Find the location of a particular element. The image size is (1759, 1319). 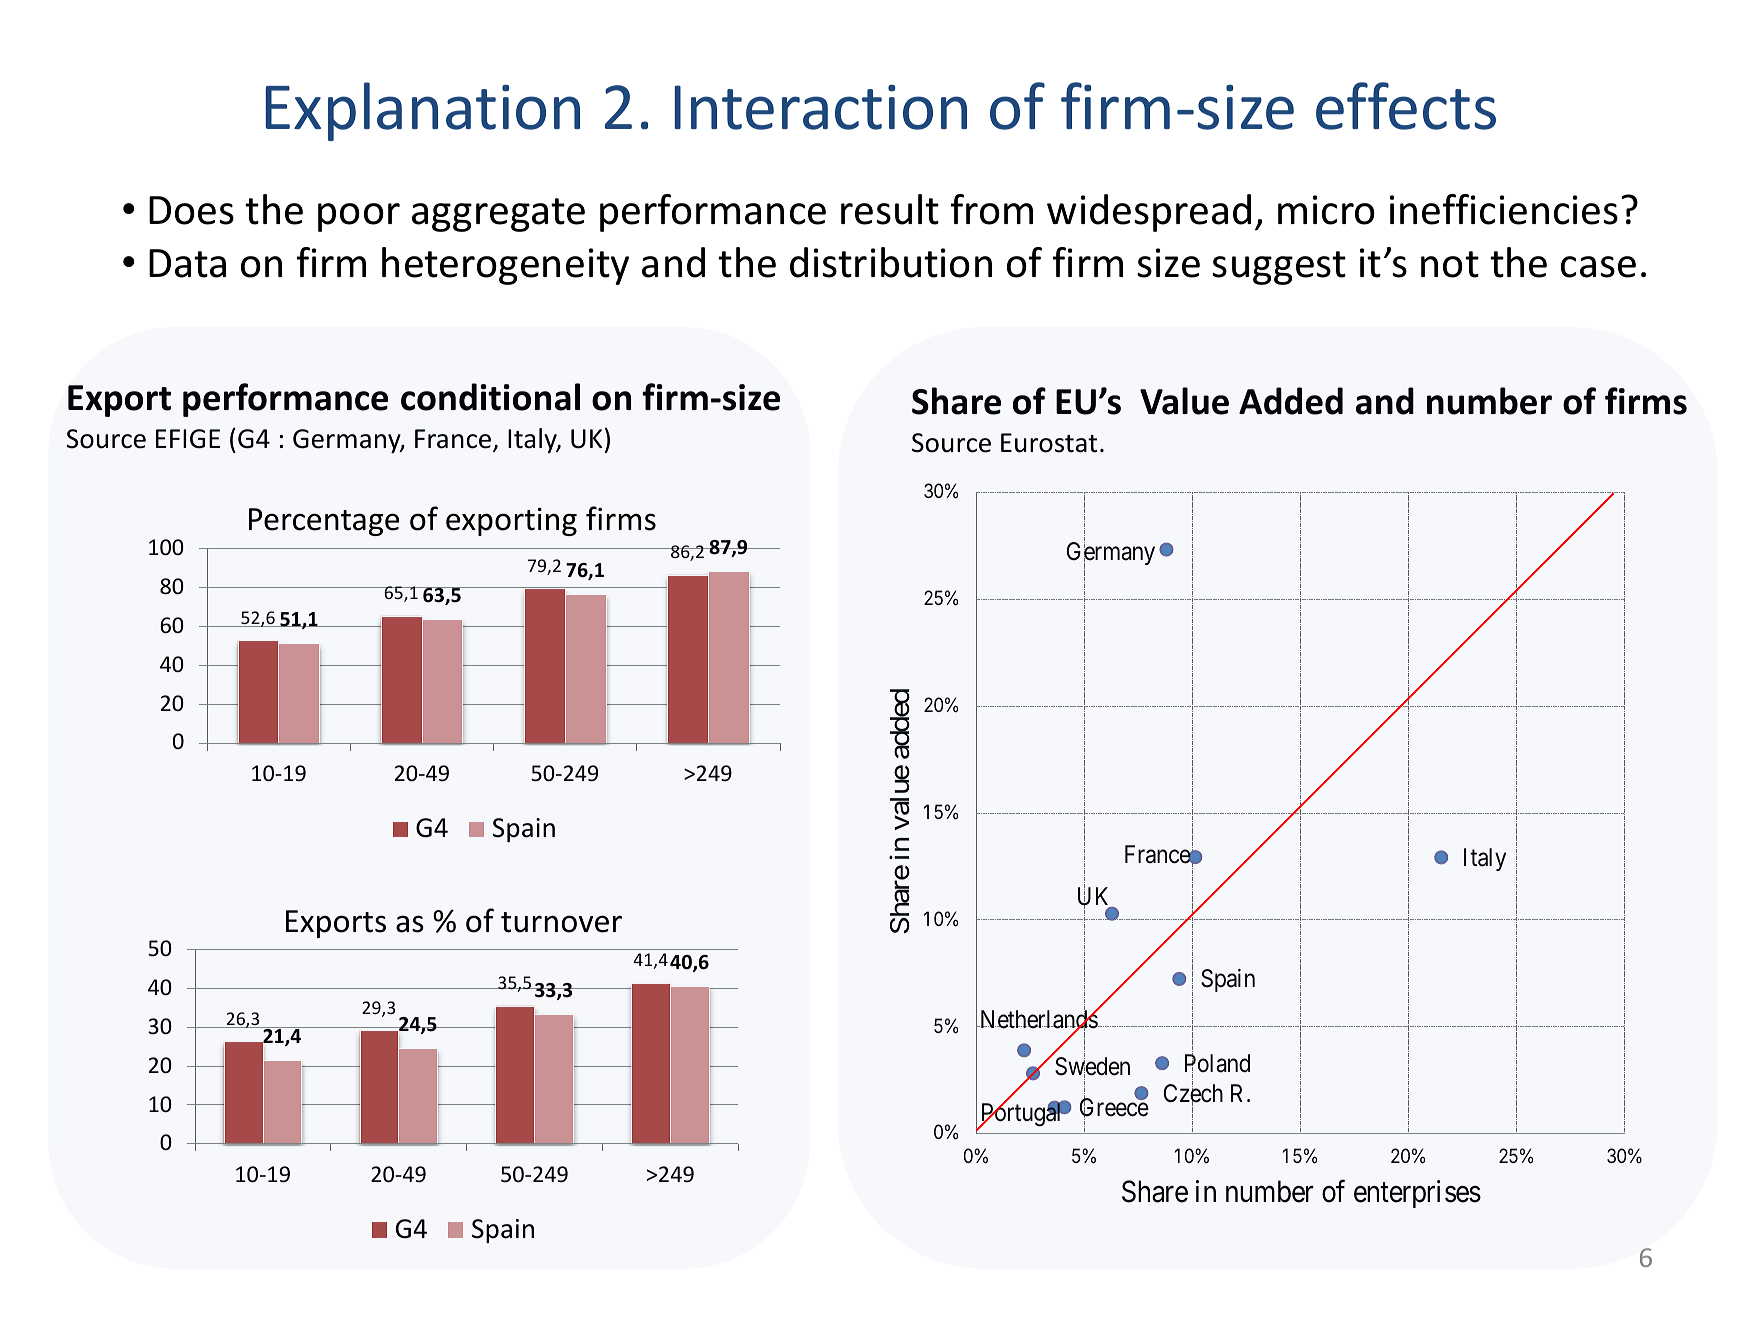

Eurostat is located at coordinates (1049, 443).
